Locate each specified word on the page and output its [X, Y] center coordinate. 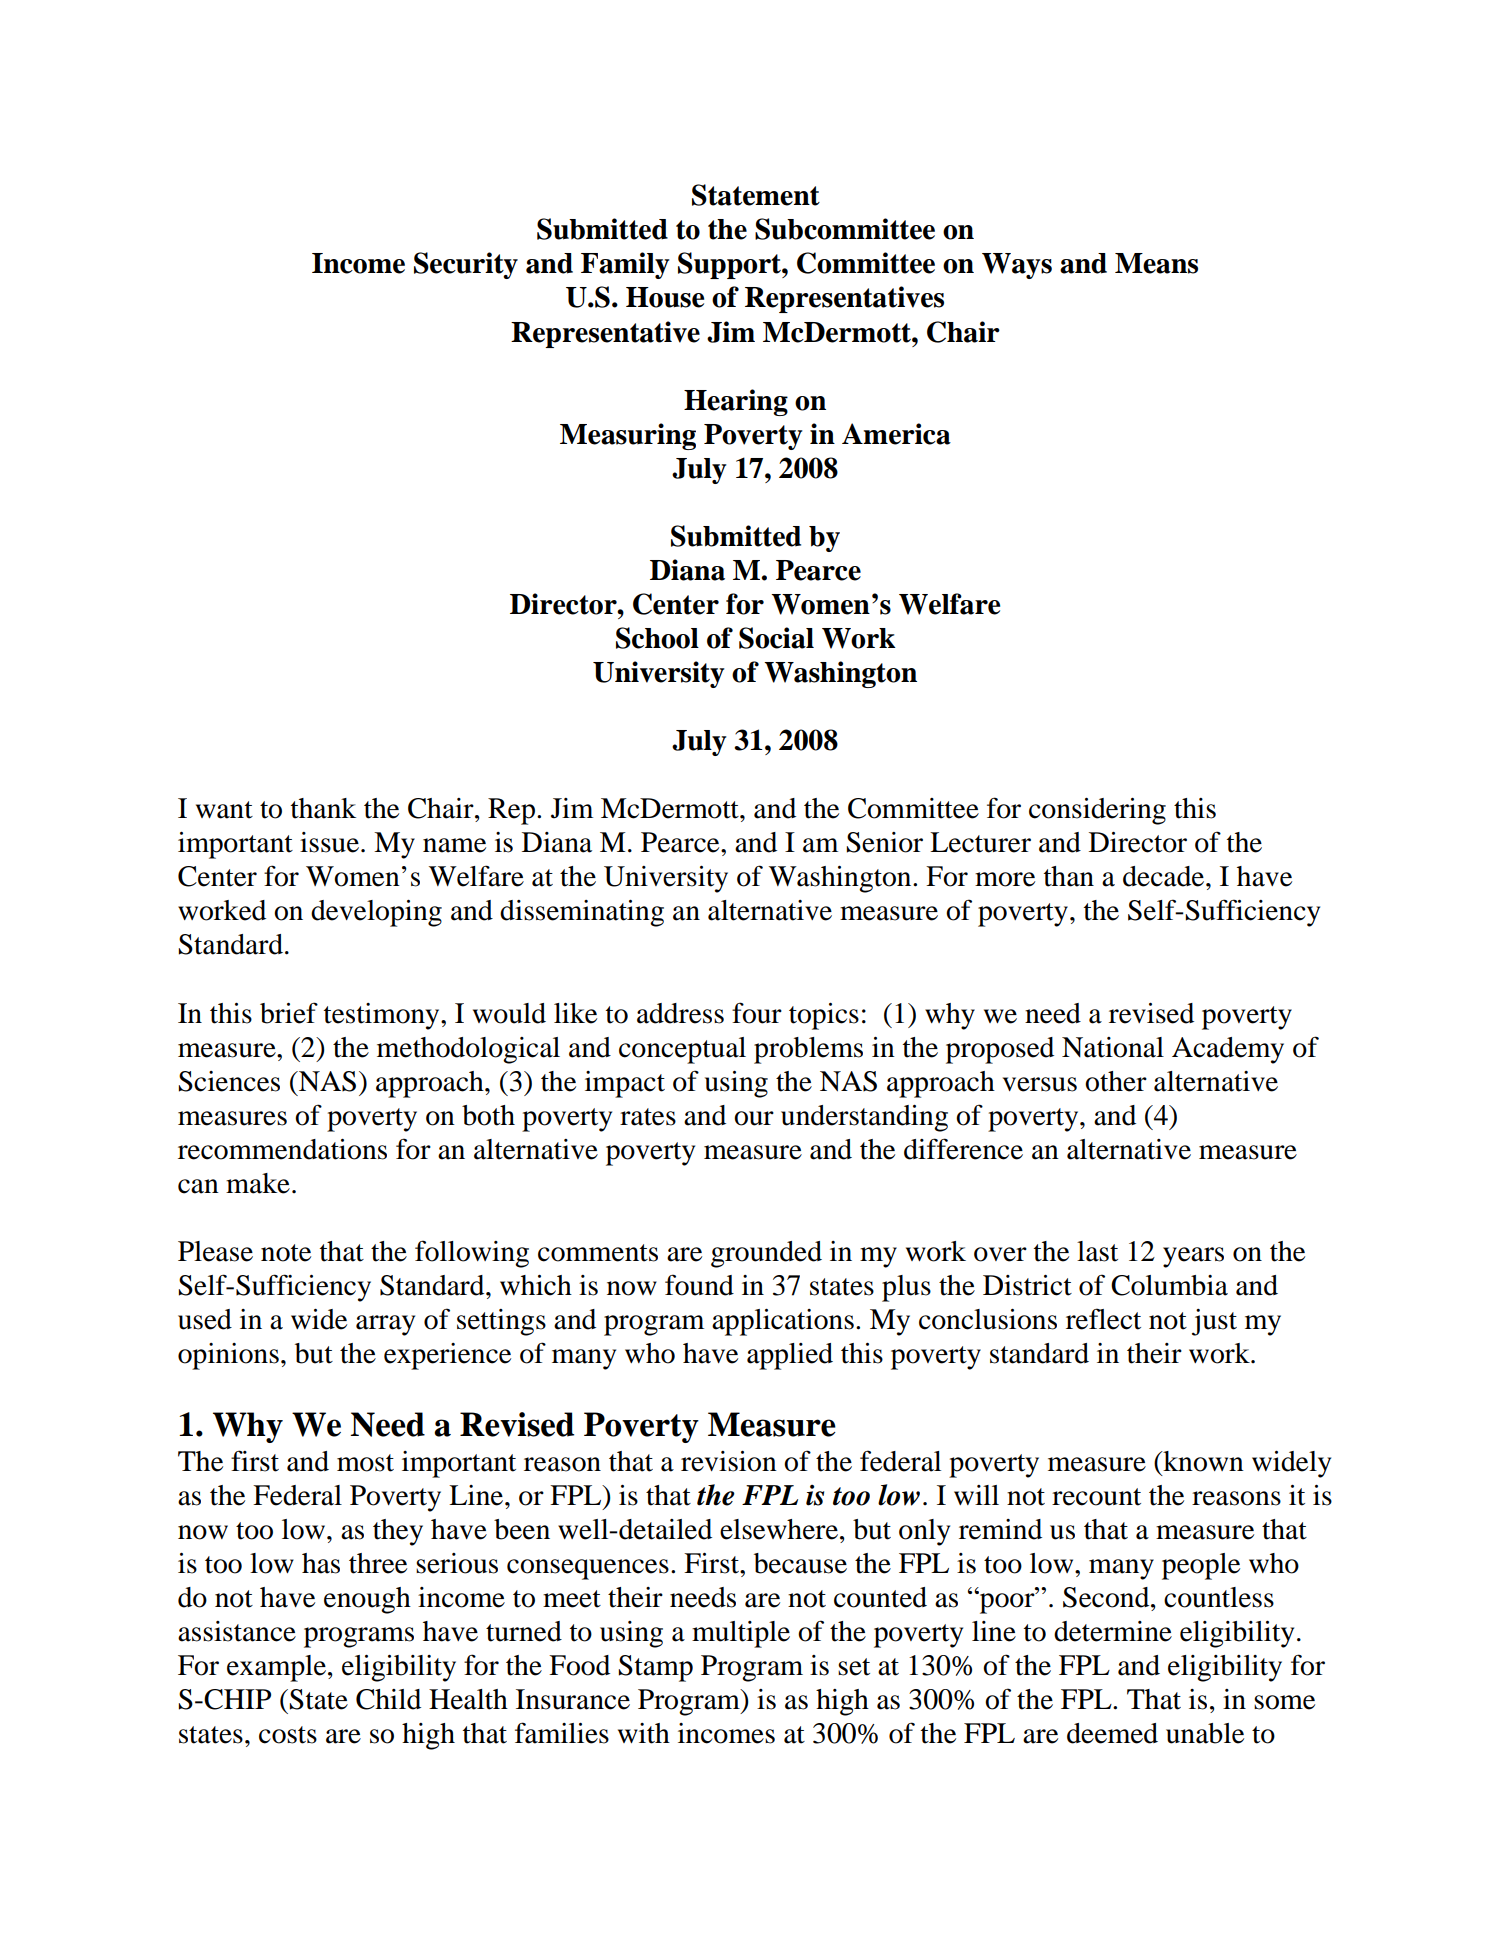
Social [776, 638]
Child [388, 1699]
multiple [741, 1634]
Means [1156, 263]
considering [1097, 811]
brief [289, 1013]
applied [790, 1356]
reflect [1103, 1319]
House [665, 297]
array [385, 1325]
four [757, 1013]
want [224, 810]
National [1113, 1047]
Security [466, 265]
